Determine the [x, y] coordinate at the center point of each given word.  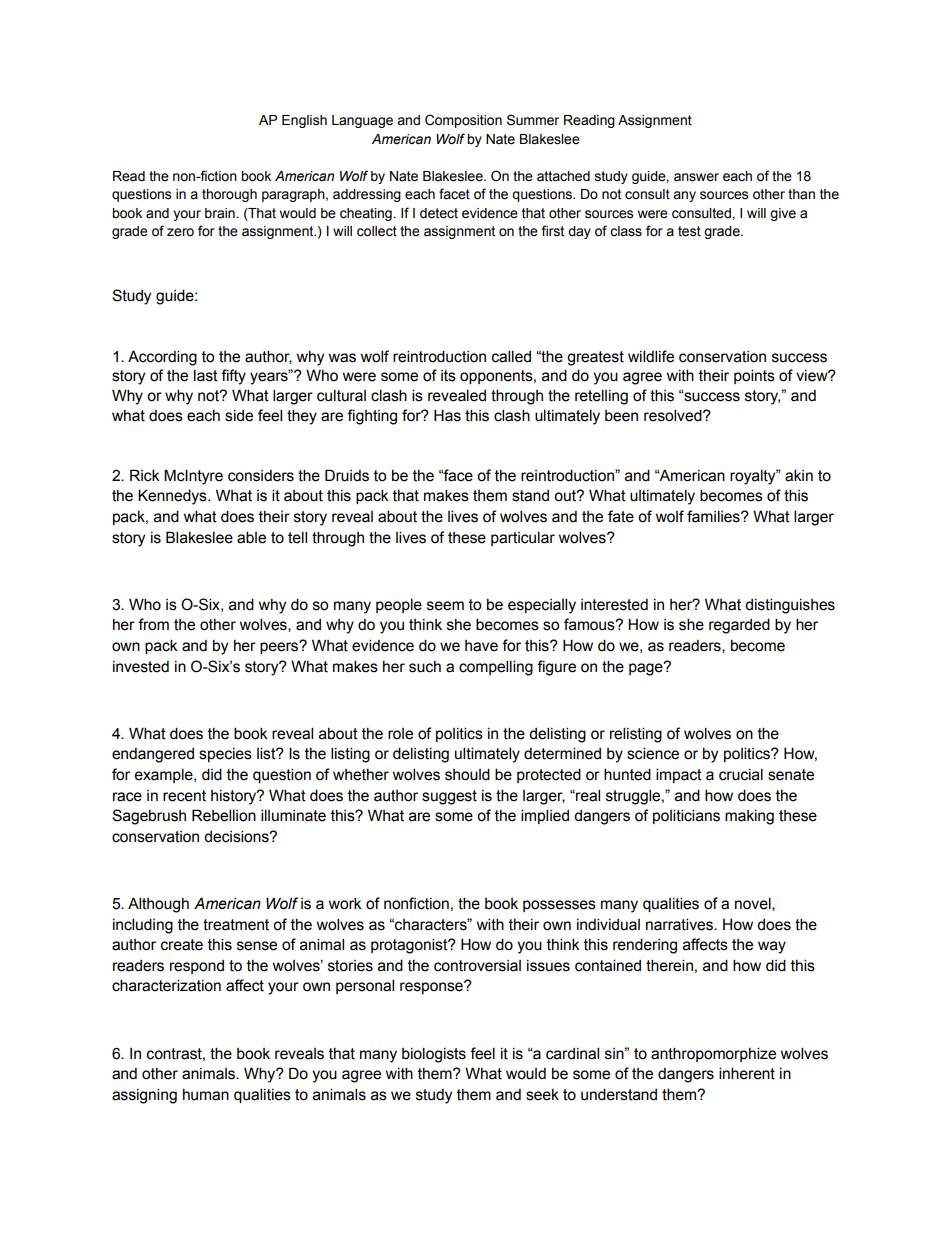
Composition [463, 121]
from [153, 624]
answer [696, 177]
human [206, 1095]
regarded [739, 626]
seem [445, 606]
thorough [229, 195]
